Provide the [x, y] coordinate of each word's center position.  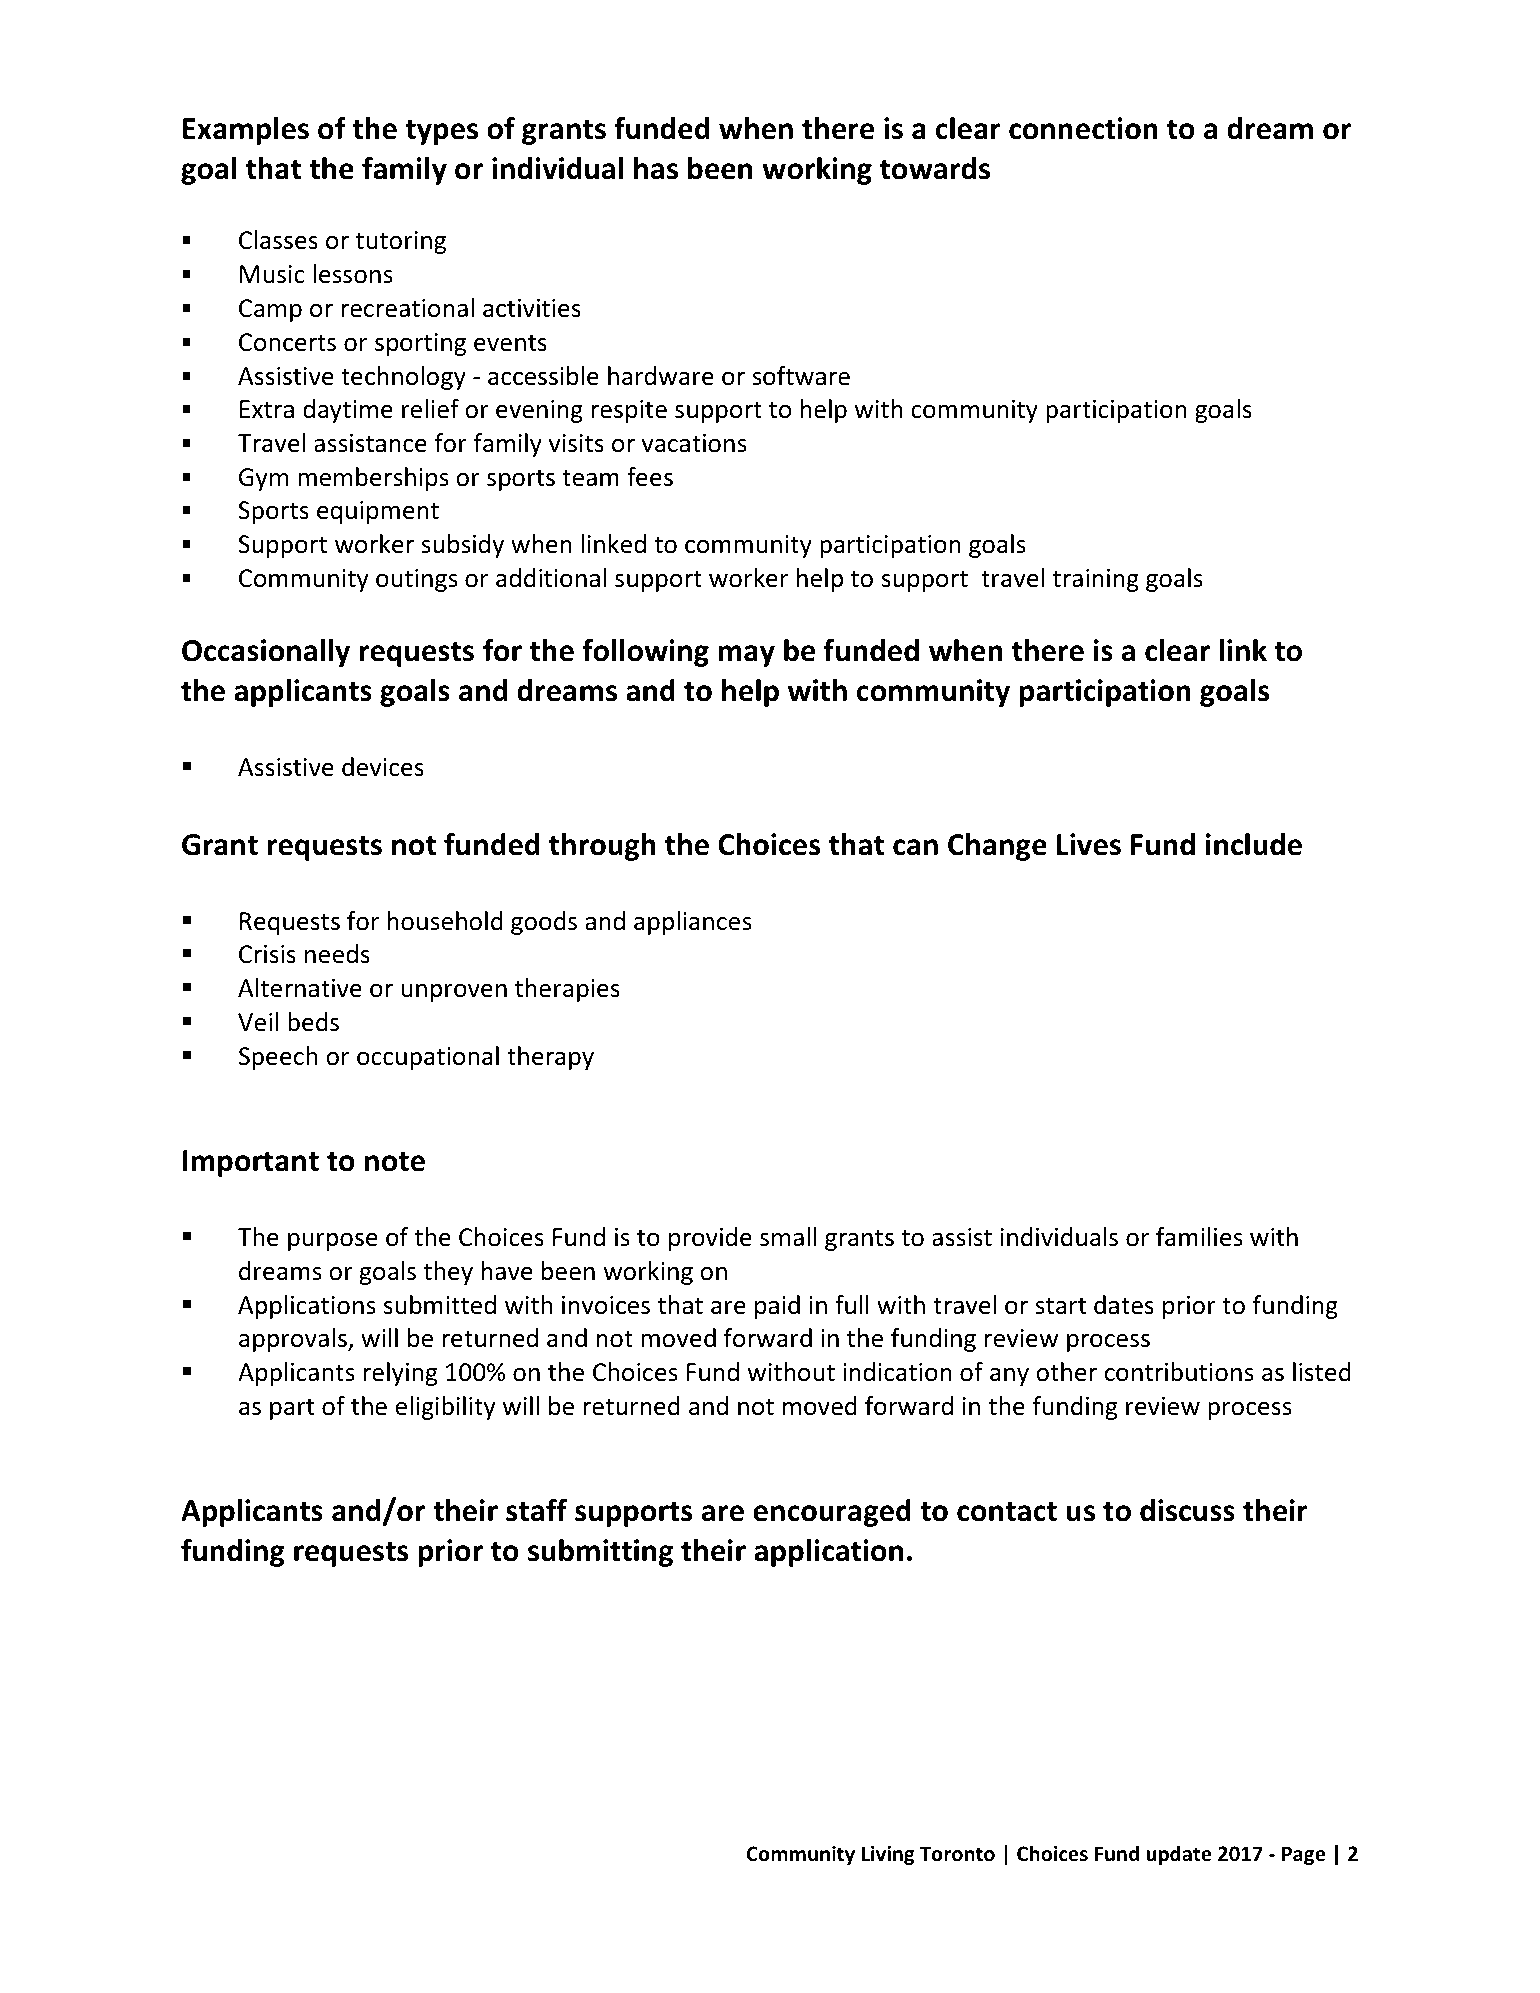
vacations [694, 443]
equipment [378, 512]
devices [383, 767]
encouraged [832, 1513]
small [788, 1237]
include [1254, 844]
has [656, 168]
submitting [600, 1553]
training [1095, 580]
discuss [1187, 1510]
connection [1083, 128]
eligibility [445, 1408]
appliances [693, 923]
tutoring [400, 242]
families [1199, 1237]
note [395, 1162]
